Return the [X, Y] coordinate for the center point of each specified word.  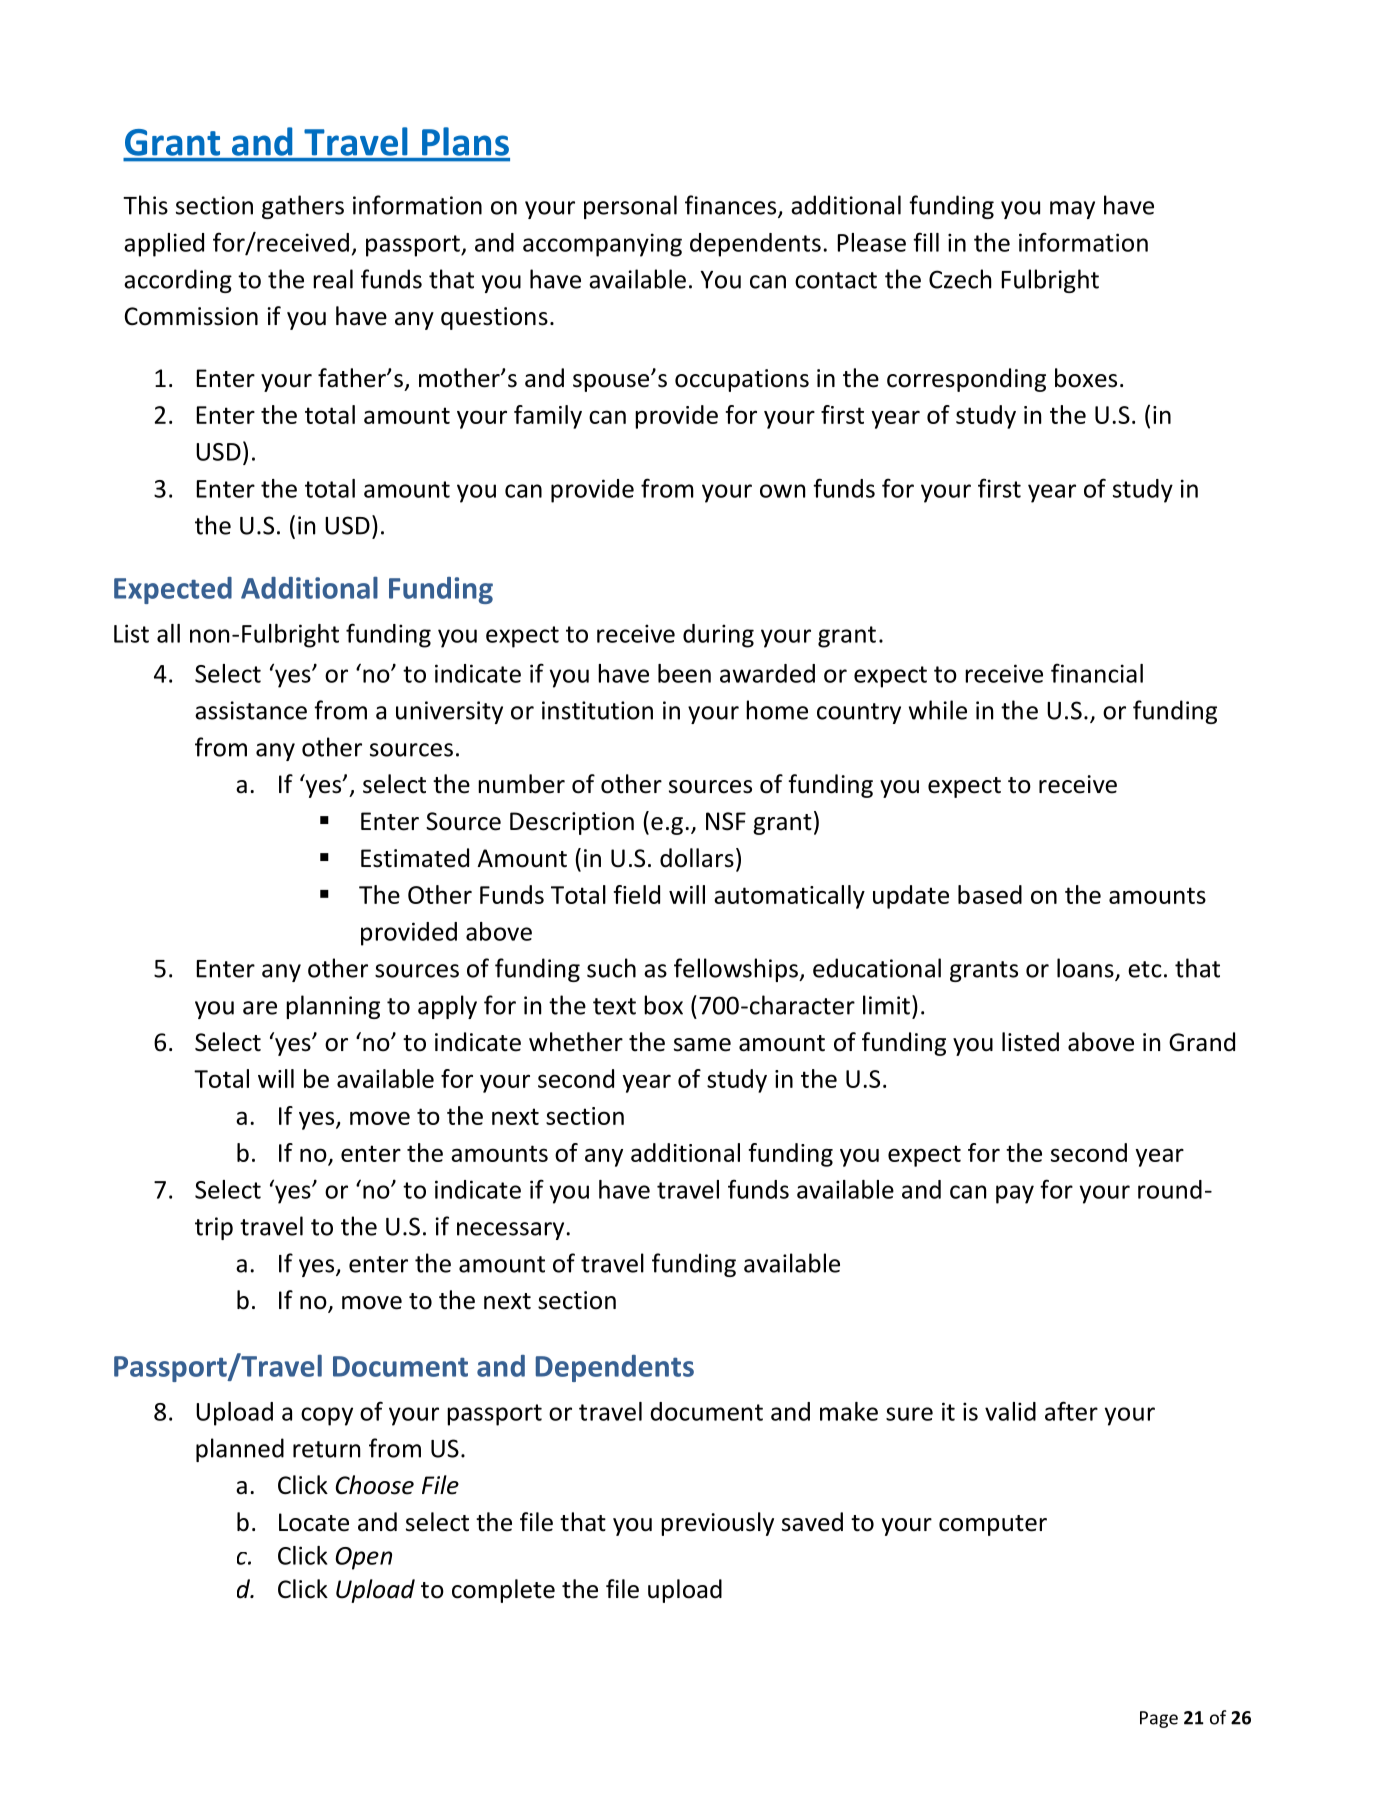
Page [1159, 1719]
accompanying [602, 245]
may [1072, 210]
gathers [303, 207]
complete [503, 1591]
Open [363, 1558]
